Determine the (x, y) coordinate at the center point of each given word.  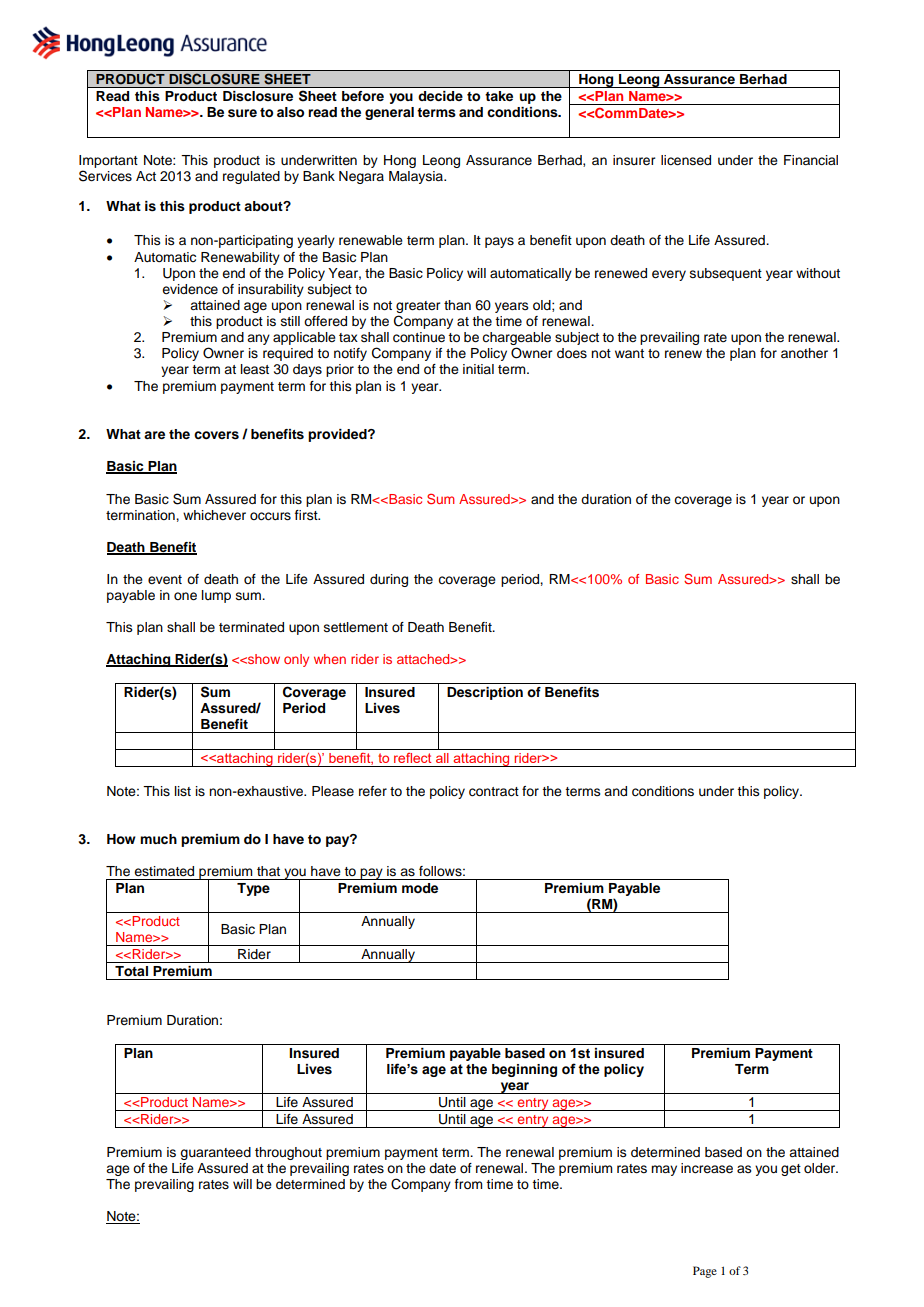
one (185, 596)
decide (441, 96)
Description (485, 693)
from (468, 1184)
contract (494, 792)
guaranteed (215, 1153)
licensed (686, 160)
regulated (251, 177)
